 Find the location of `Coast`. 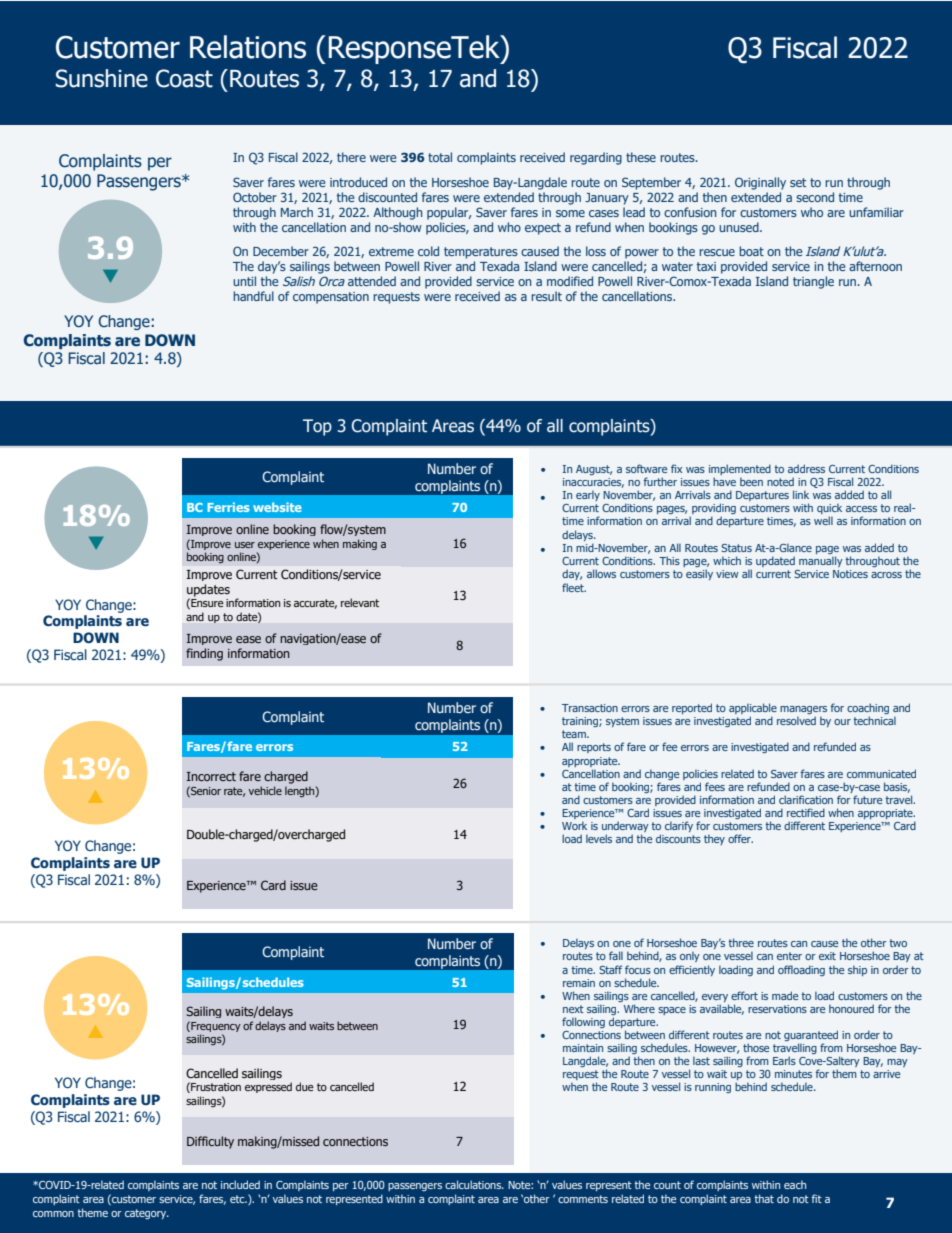

Coast is located at coordinates (184, 78).
